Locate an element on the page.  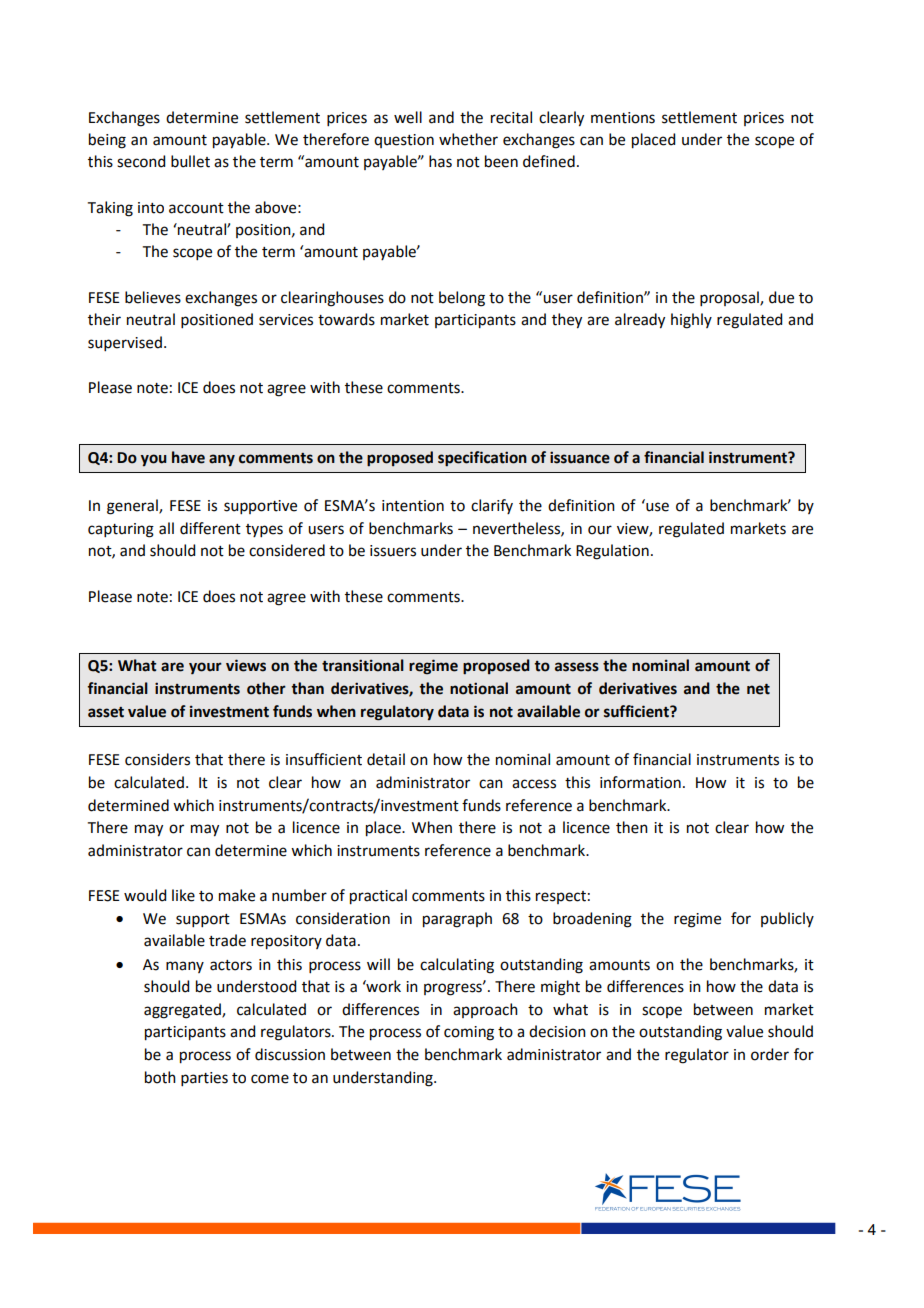
has is located at coordinates (440, 161).
